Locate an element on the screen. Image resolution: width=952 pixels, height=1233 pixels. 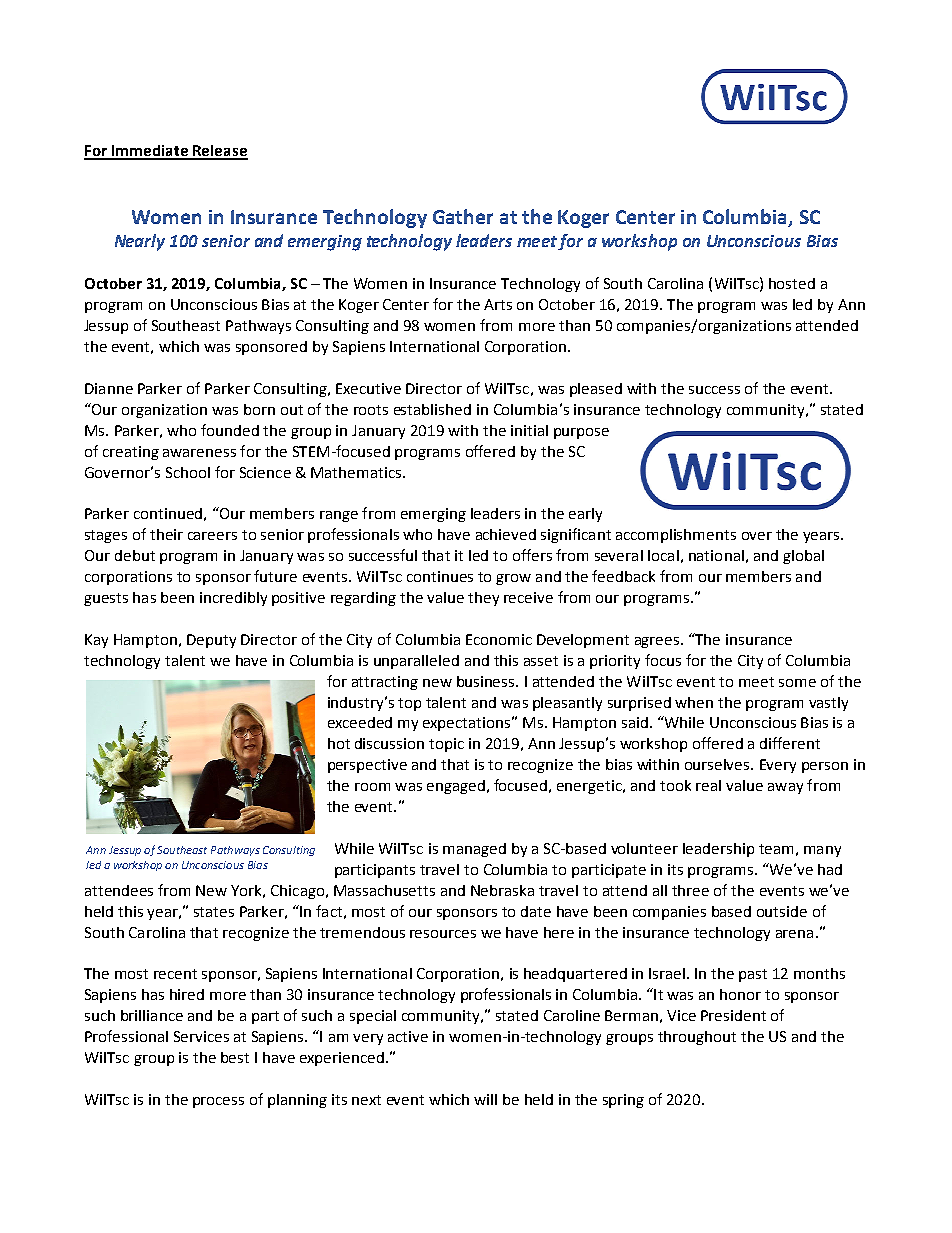
process is located at coordinates (218, 1102).
